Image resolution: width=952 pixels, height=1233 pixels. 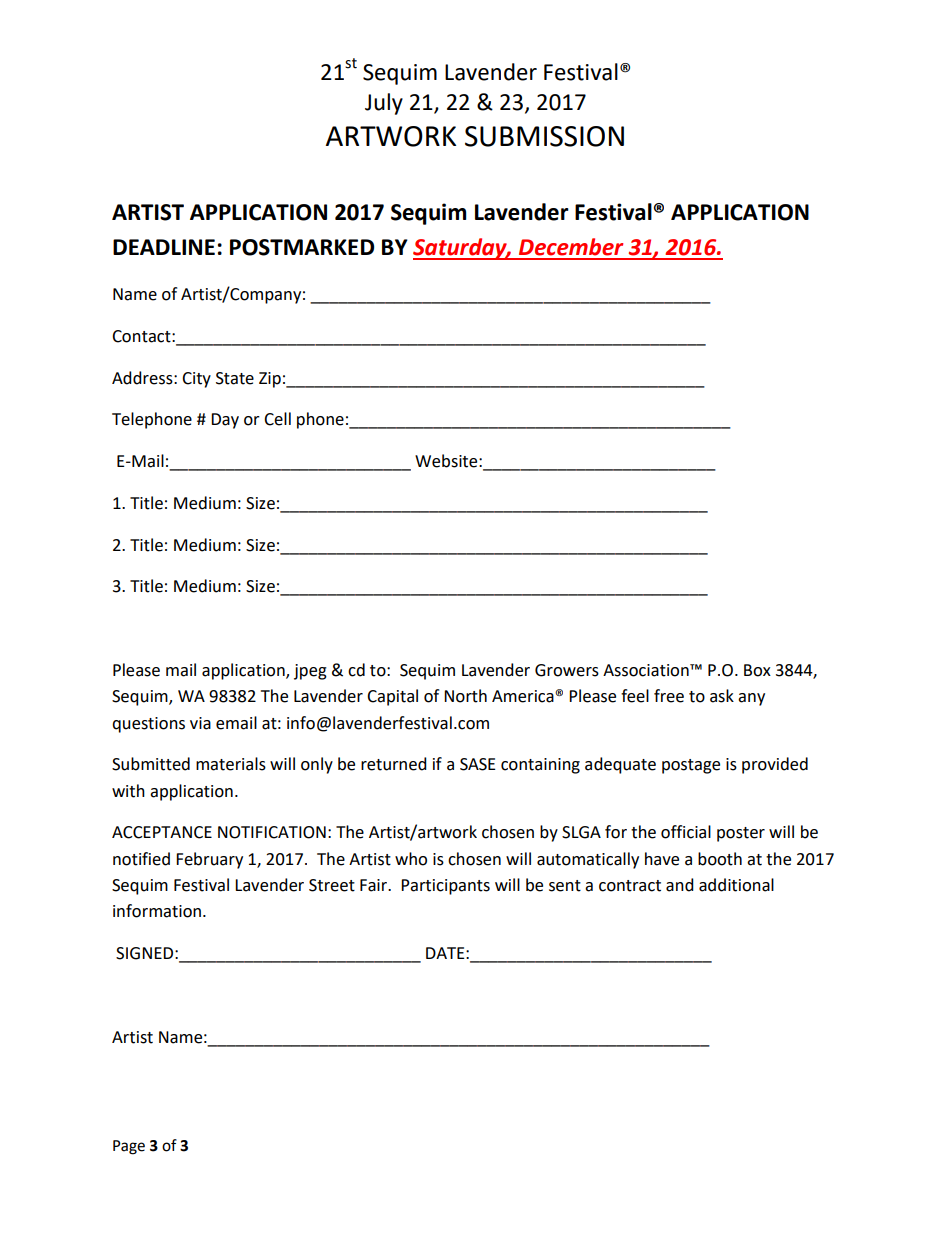 I want to click on Association, so click(x=647, y=670).
